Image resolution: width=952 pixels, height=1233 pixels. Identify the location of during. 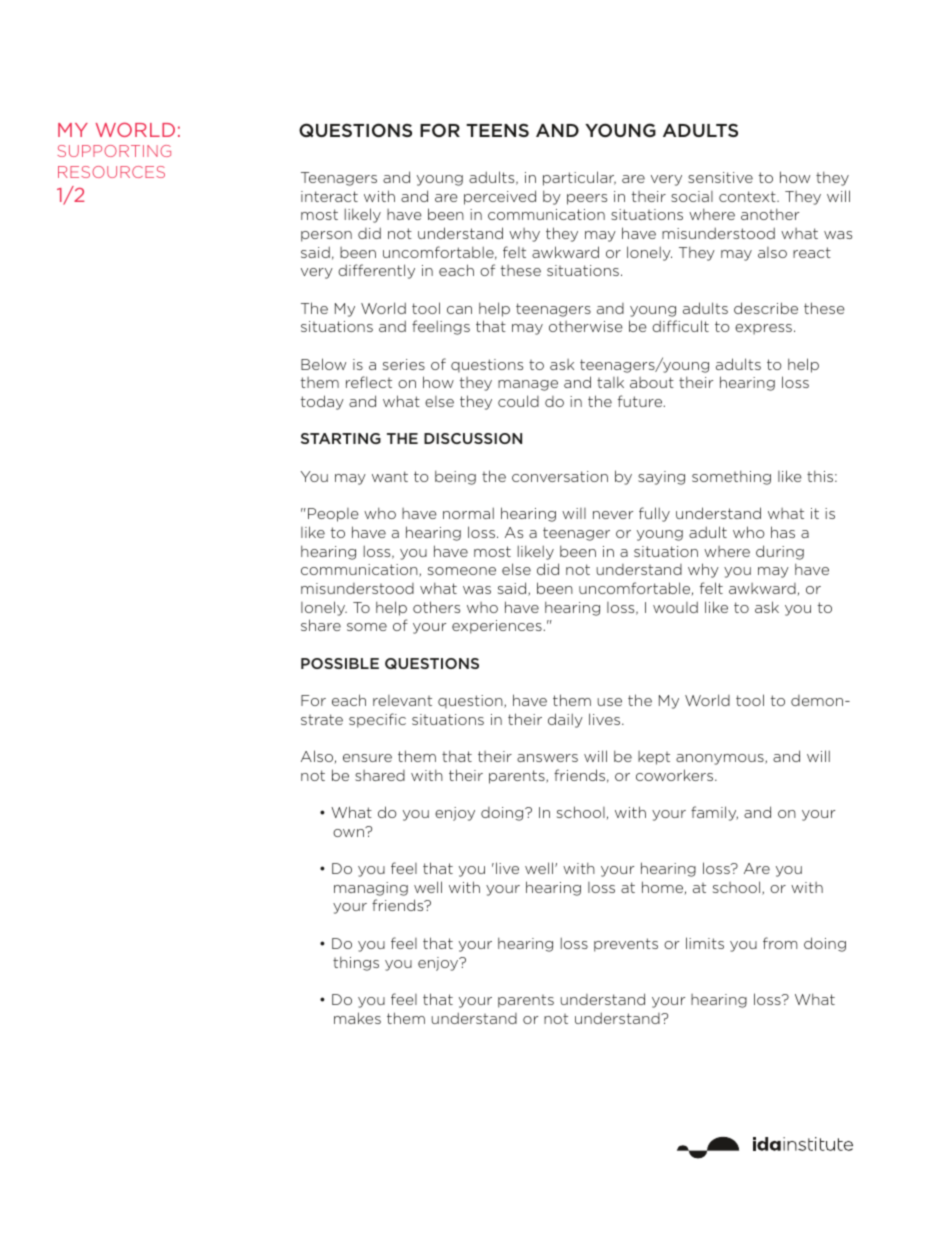
(780, 552).
